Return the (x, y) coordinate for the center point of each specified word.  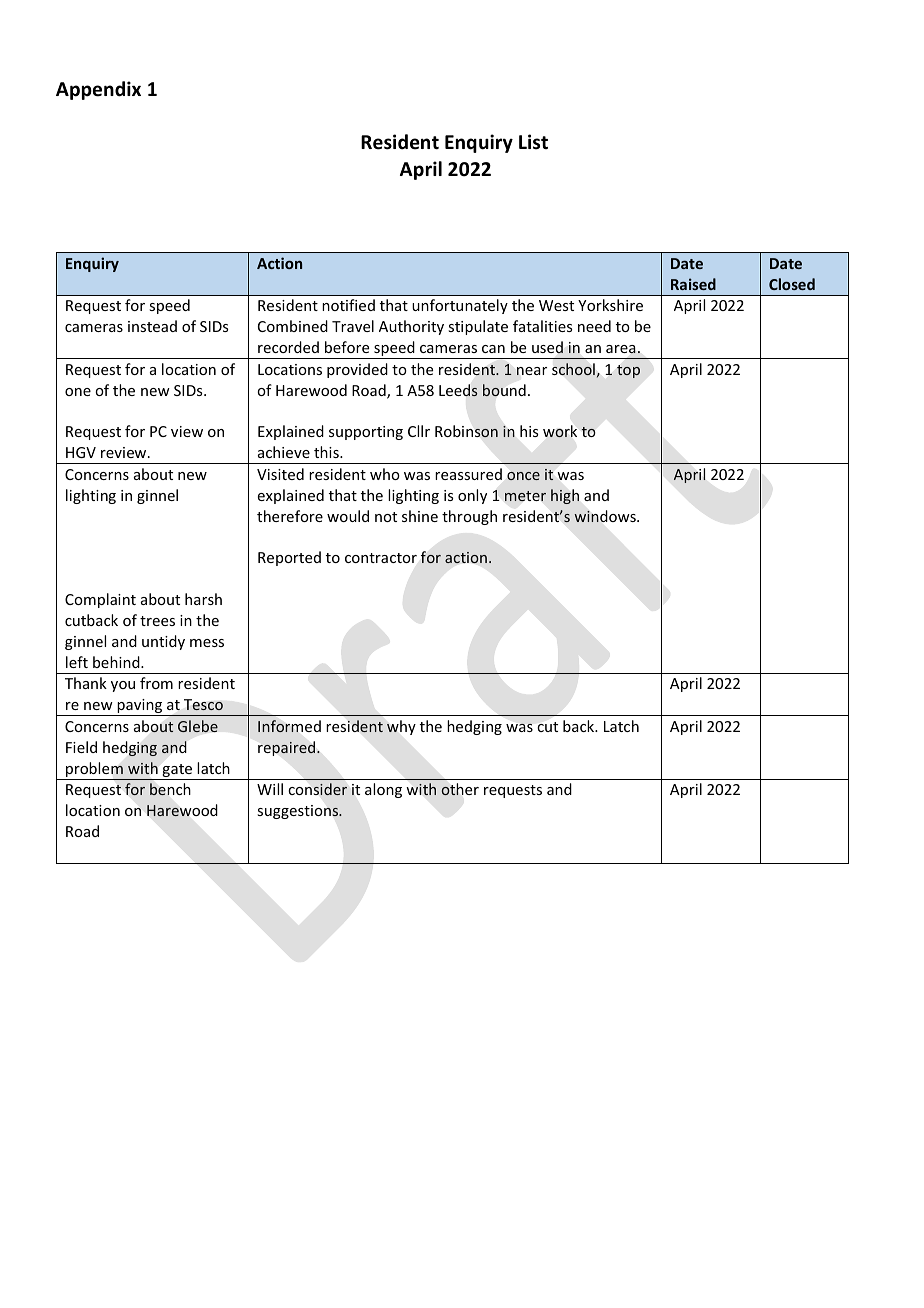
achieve (284, 452)
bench (170, 789)
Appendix (98, 90)
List (533, 142)
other (460, 789)
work (560, 431)
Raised (693, 284)
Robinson (466, 431)
